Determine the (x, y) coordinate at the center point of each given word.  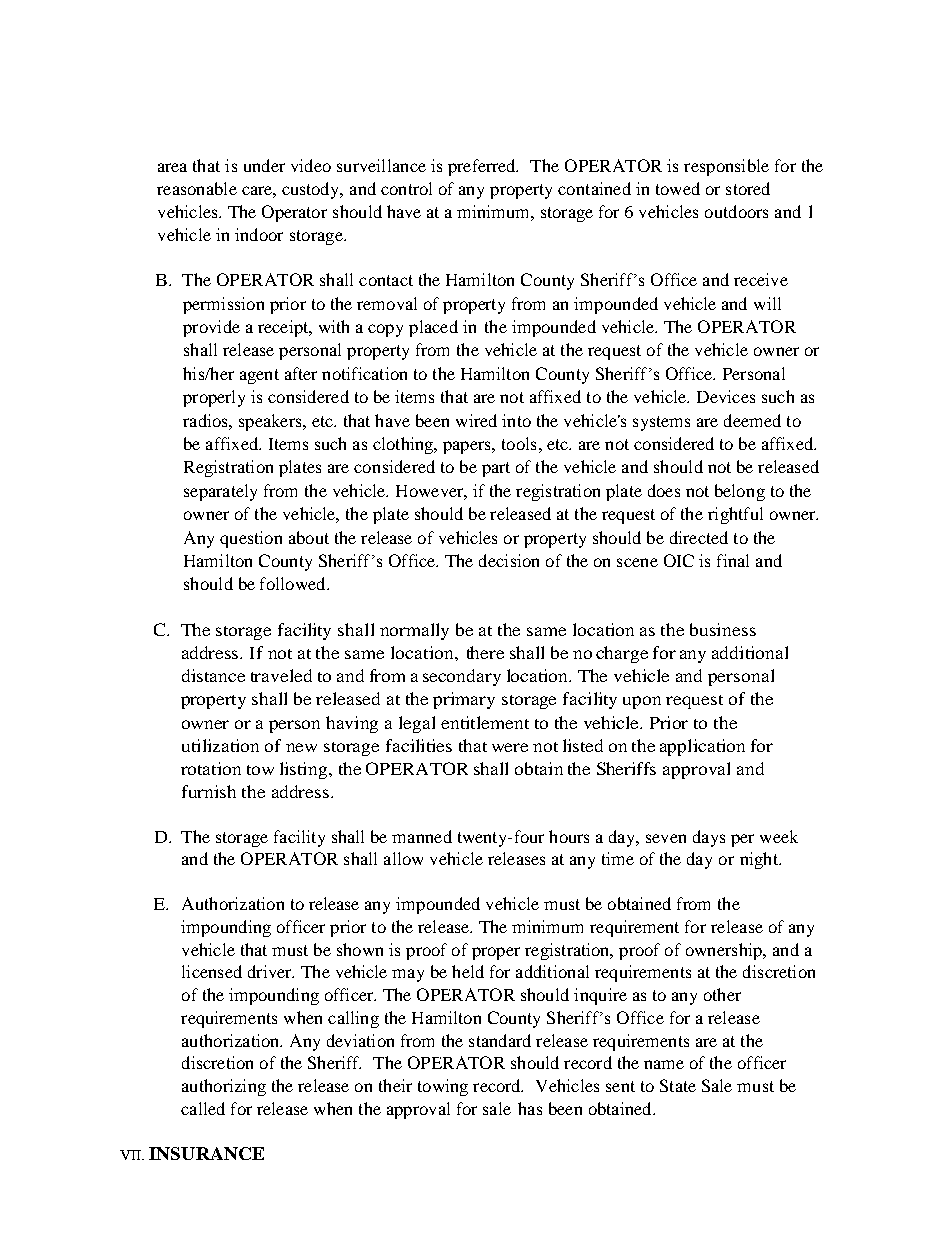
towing (443, 1087)
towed (678, 188)
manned (422, 836)
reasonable (197, 188)
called (203, 1108)
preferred (483, 167)
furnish (209, 791)
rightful (735, 515)
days (709, 838)
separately (220, 492)
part (496, 469)
